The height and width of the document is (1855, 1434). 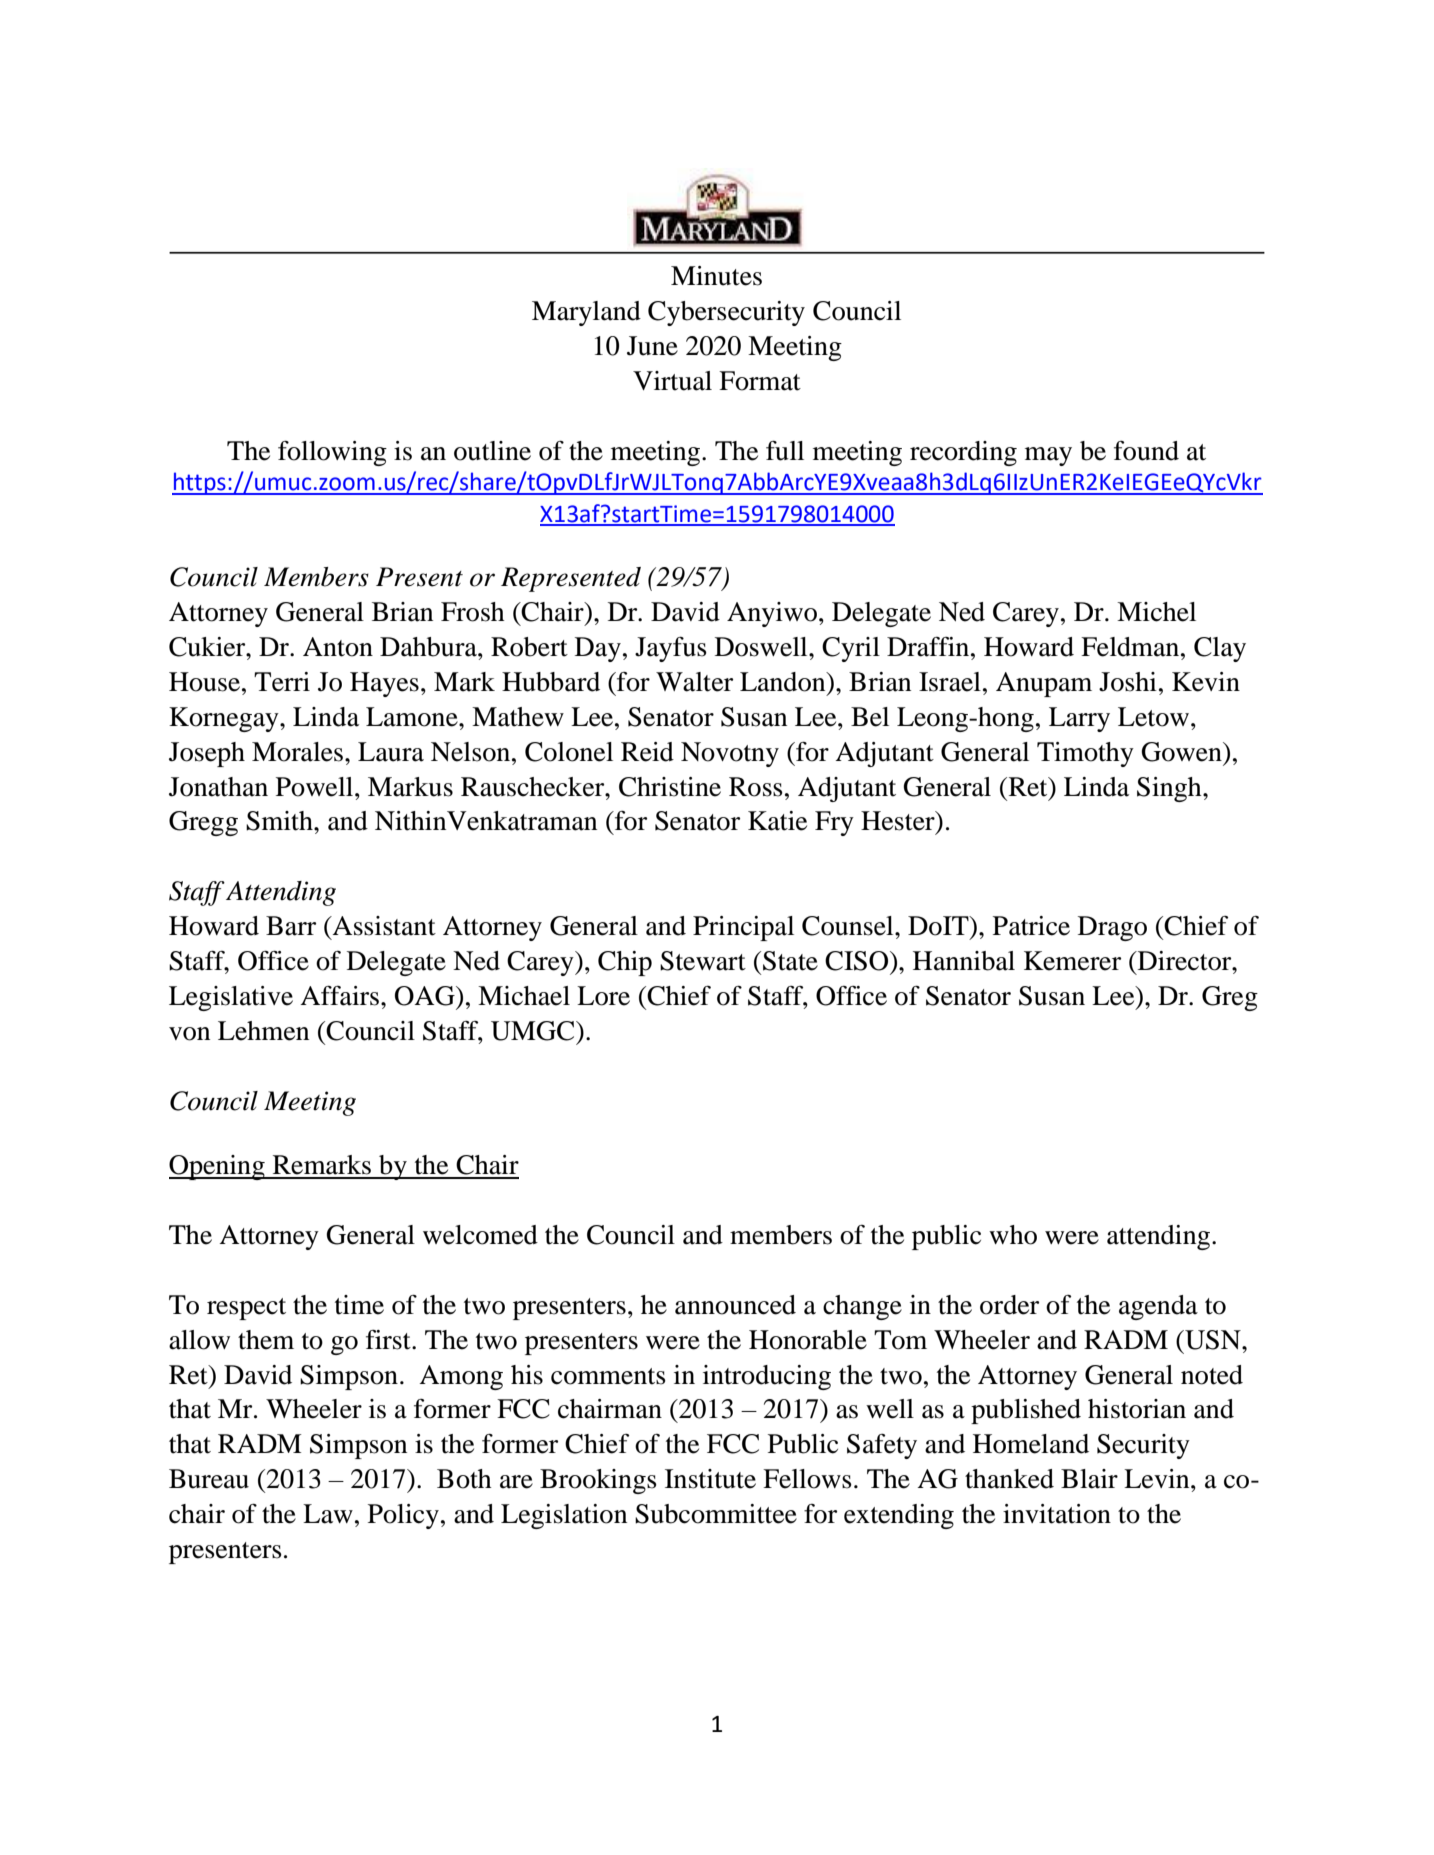 What do you see at coordinates (1146, 451) in the document?
I see `found` at bounding box center [1146, 451].
